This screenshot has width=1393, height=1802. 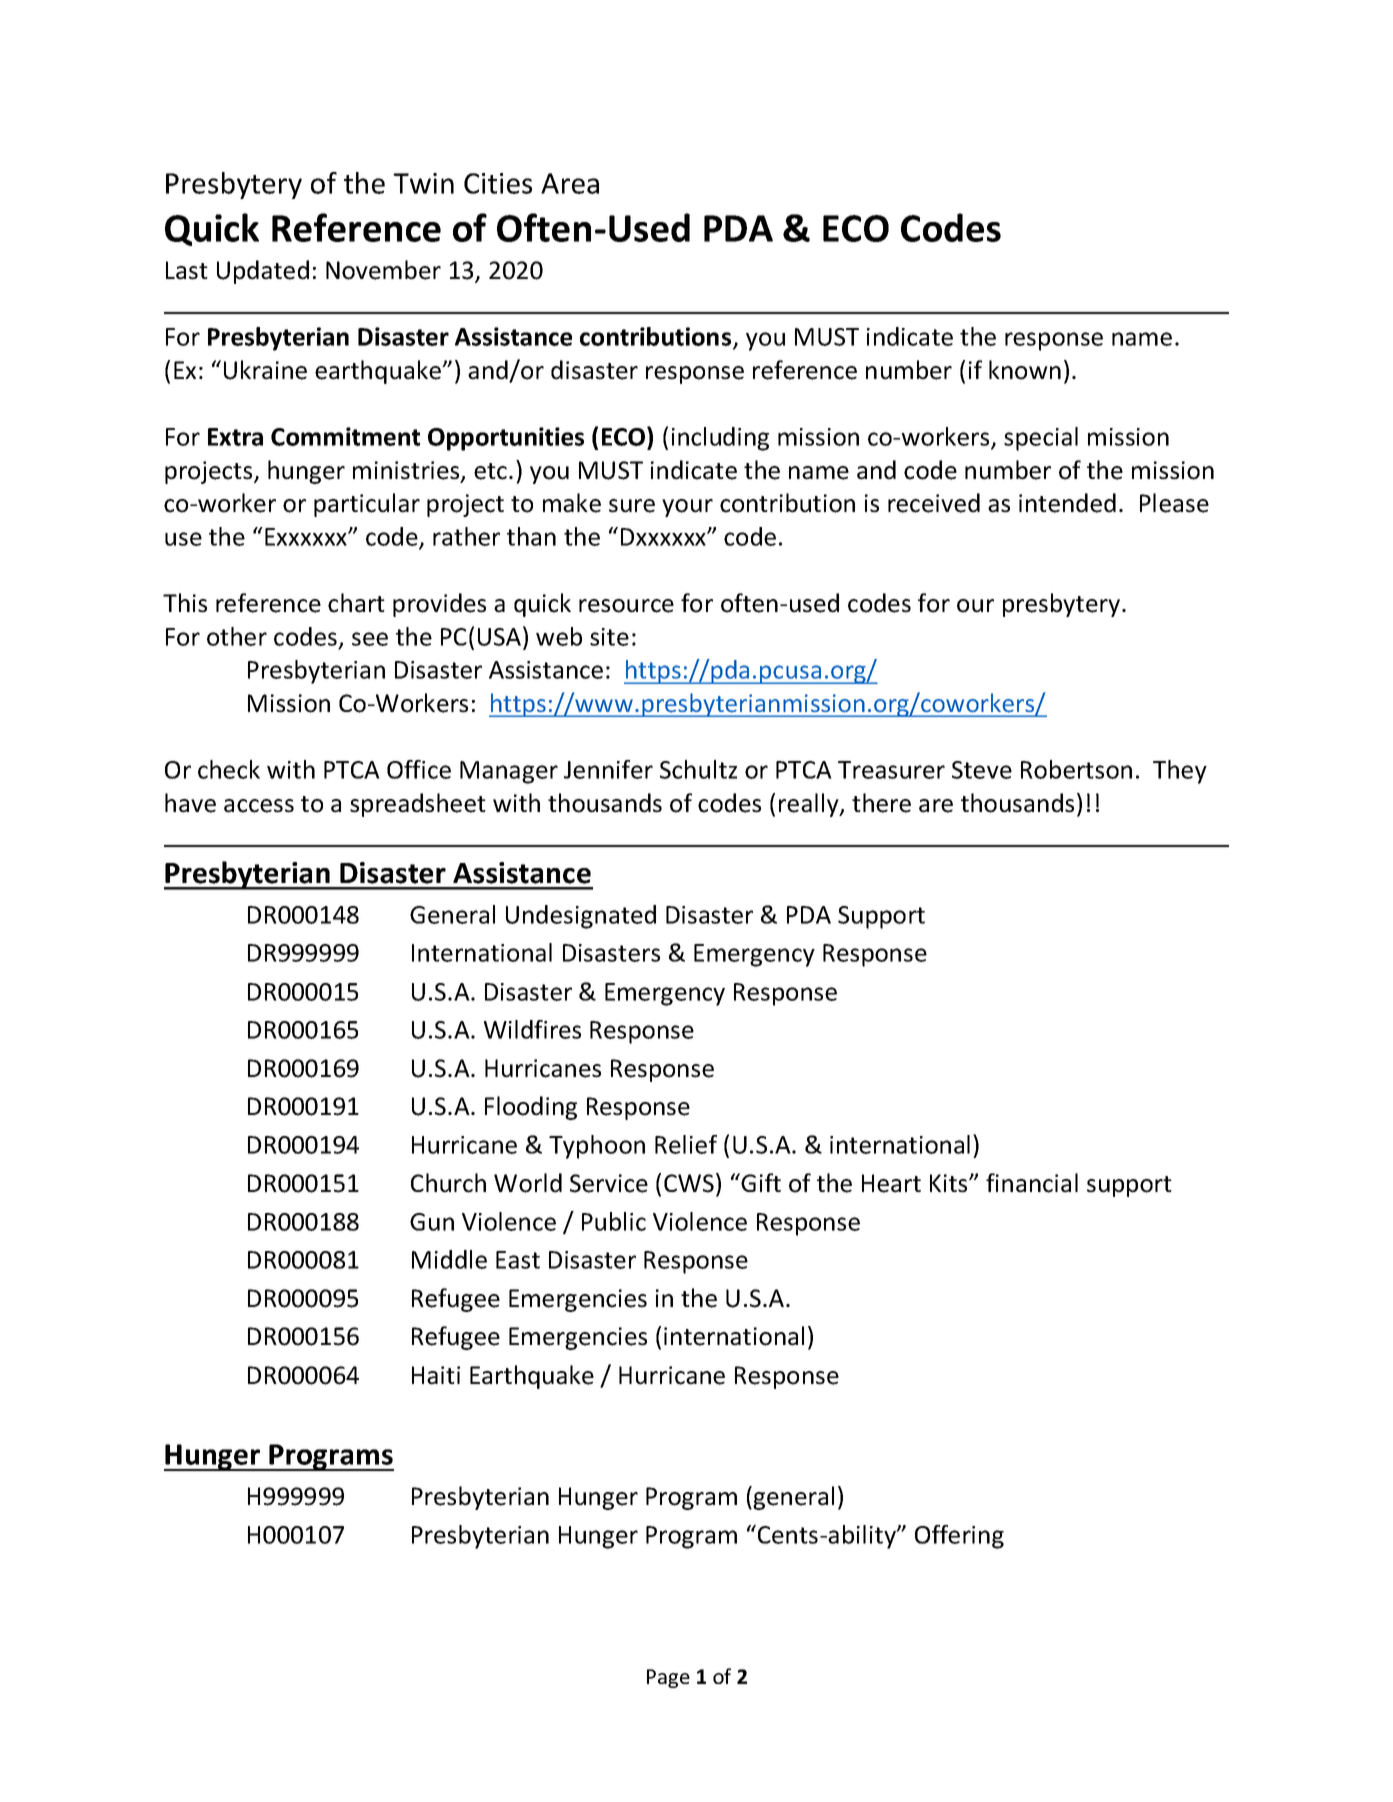 I want to click on see, so click(x=370, y=639).
